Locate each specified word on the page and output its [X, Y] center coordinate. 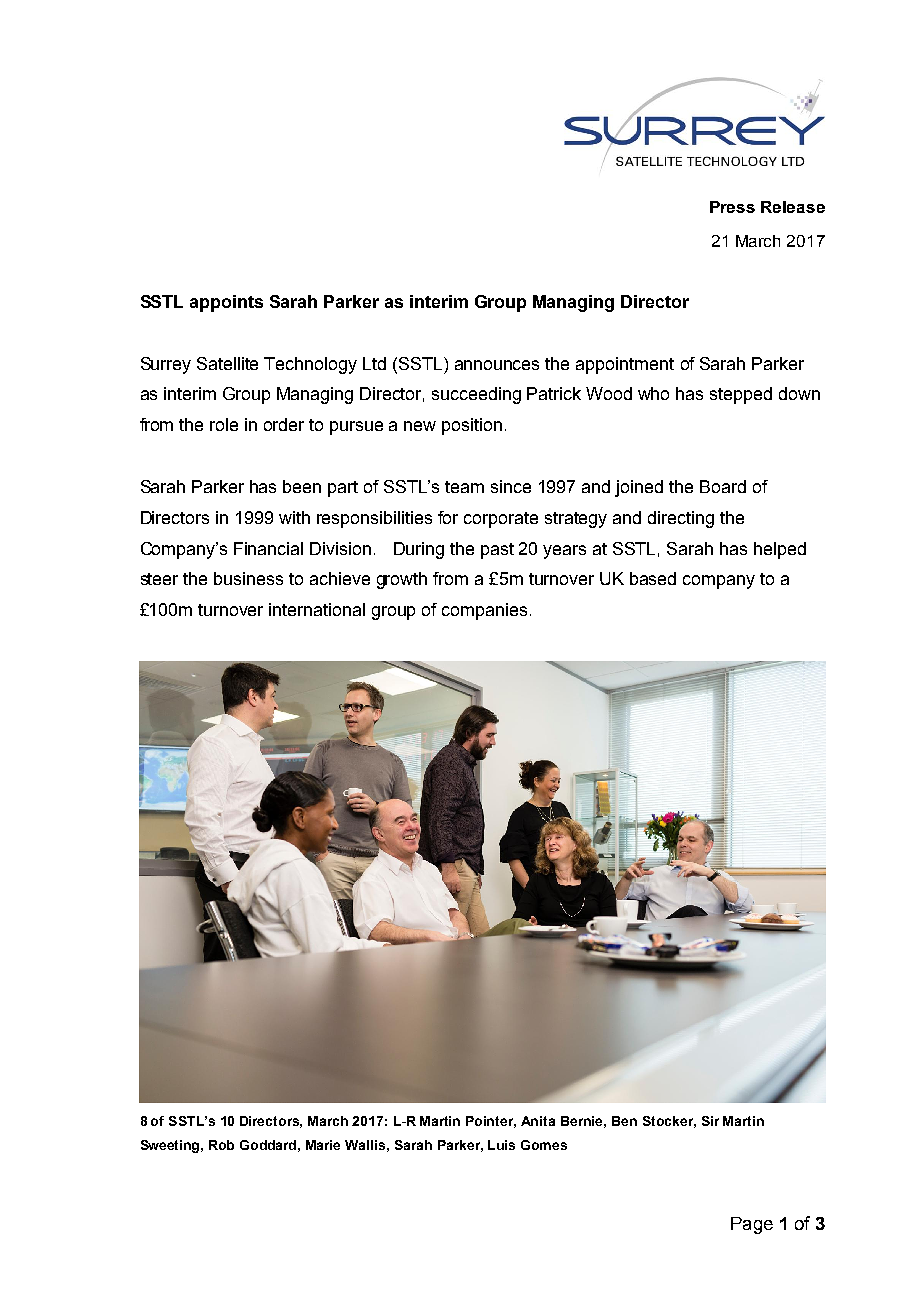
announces [497, 365]
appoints [226, 303]
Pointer [491, 1122]
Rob [221, 1145]
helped [780, 550]
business [248, 578]
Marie [323, 1145]
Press [732, 207]
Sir [710, 1121]
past [497, 551]
